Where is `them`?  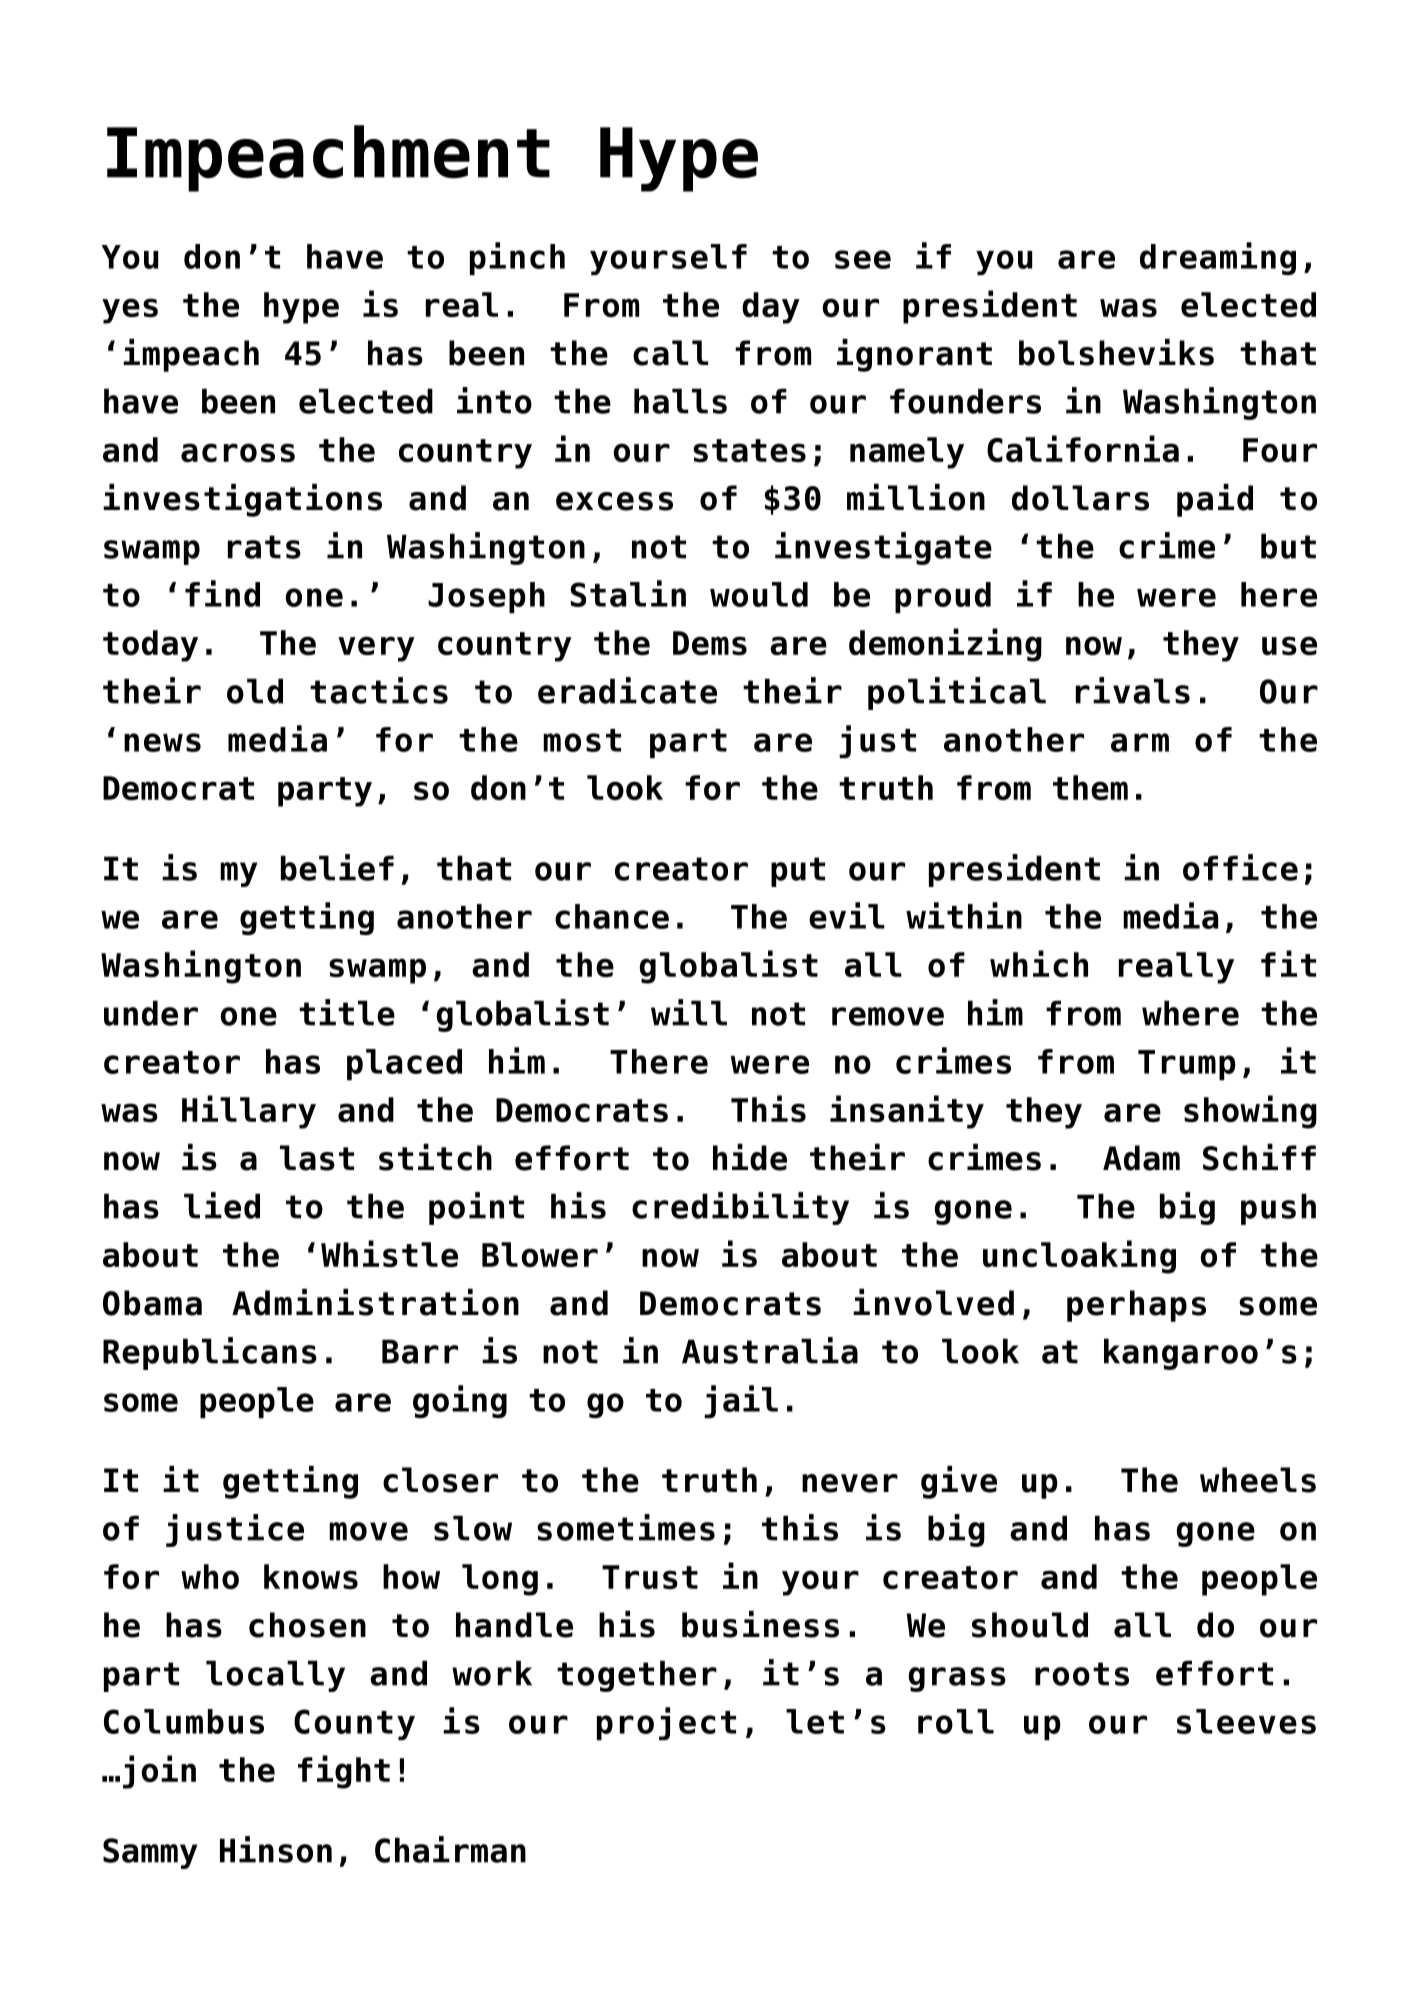
them is located at coordinates (1090, 787).
